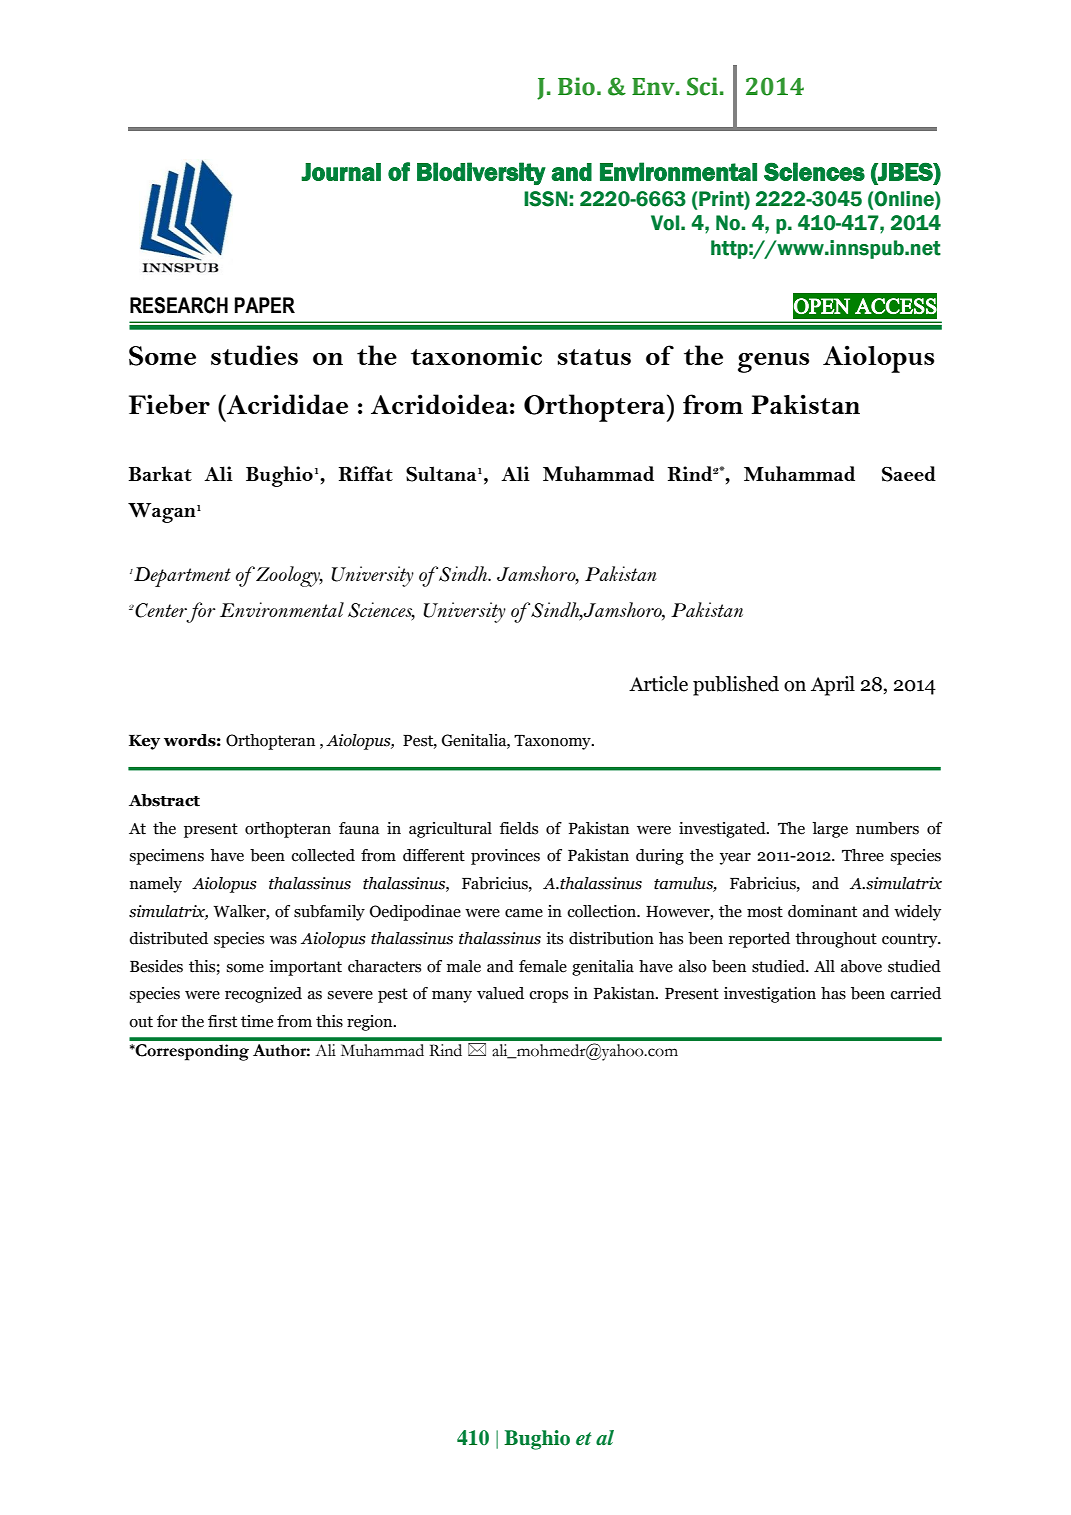 The image size is (1071, 1515). What do you see at coordinates (144, 742) in the page?
I see `Key` at bounding box center [144, 742].
